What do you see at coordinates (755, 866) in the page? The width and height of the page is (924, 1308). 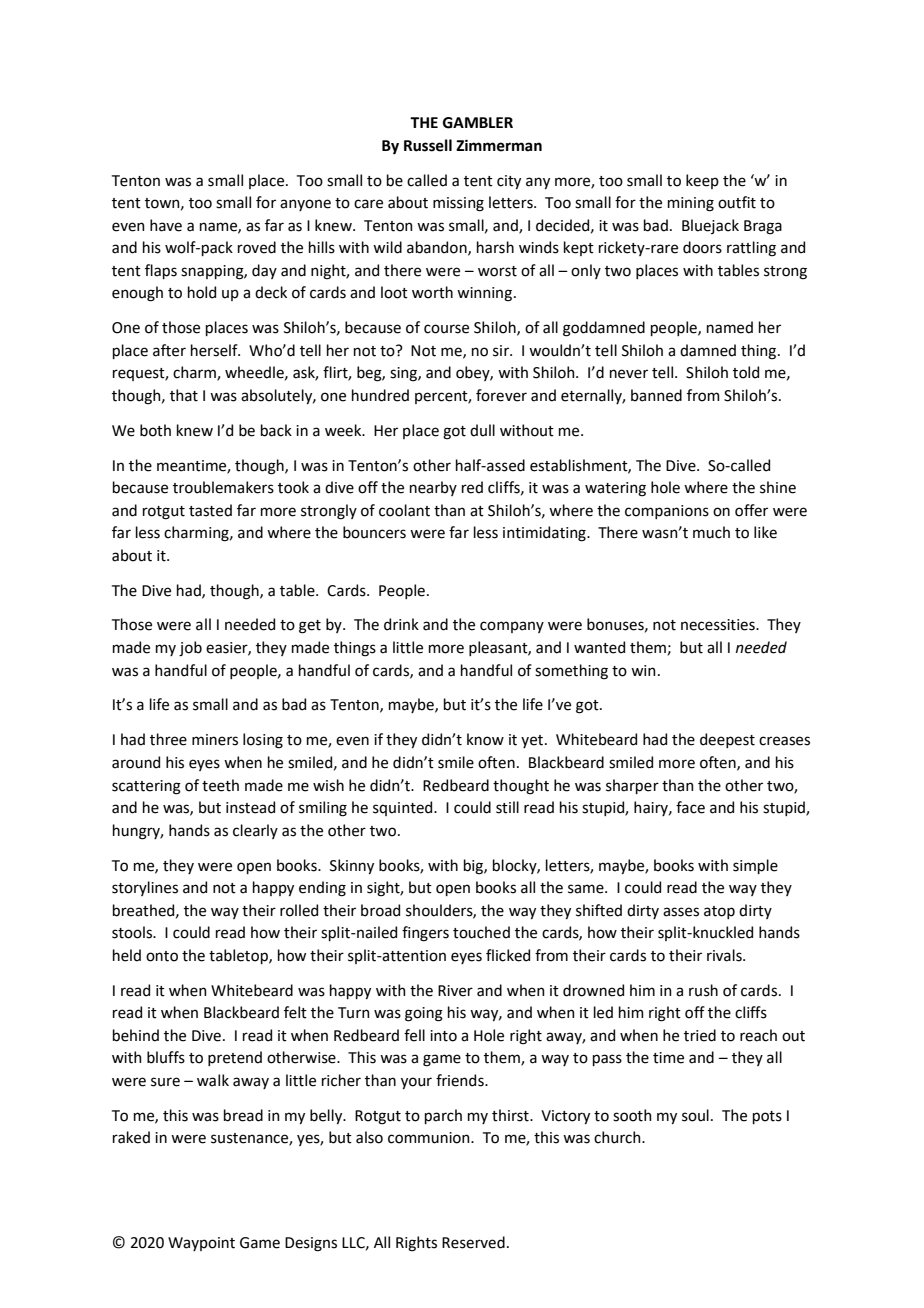 I see `simple` at bounding box center [755, 866].
